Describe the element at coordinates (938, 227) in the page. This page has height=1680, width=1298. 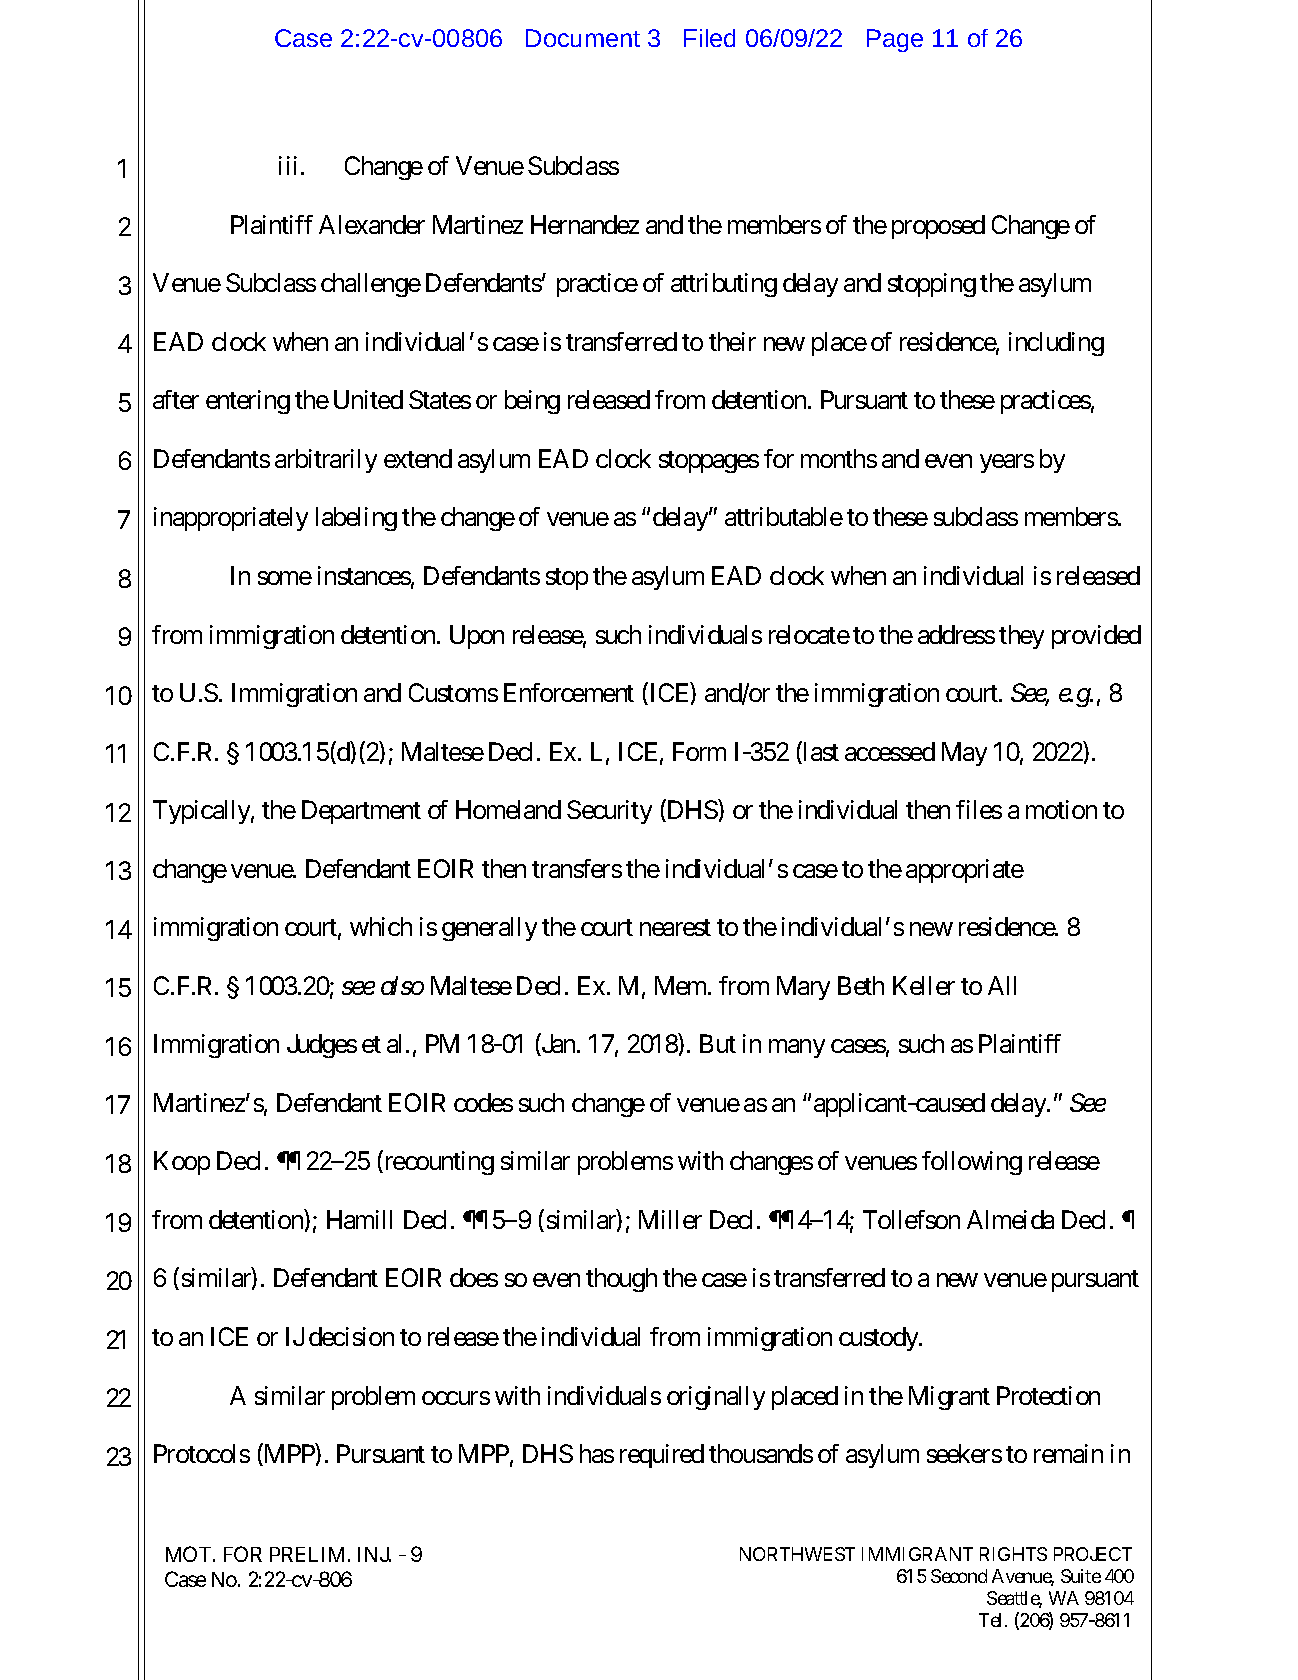
I see `proposed` at that location.
